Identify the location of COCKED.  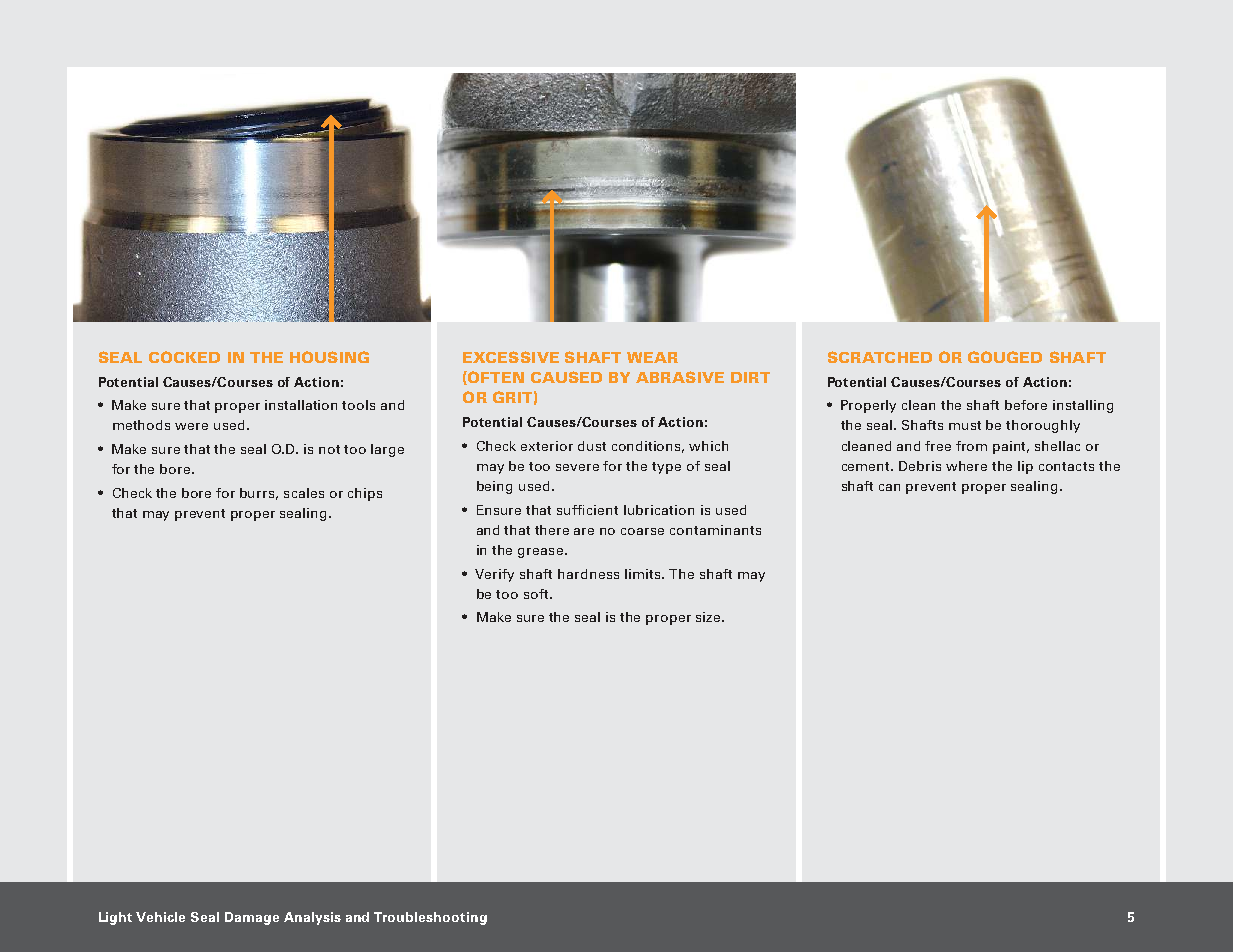
(184, 357).
